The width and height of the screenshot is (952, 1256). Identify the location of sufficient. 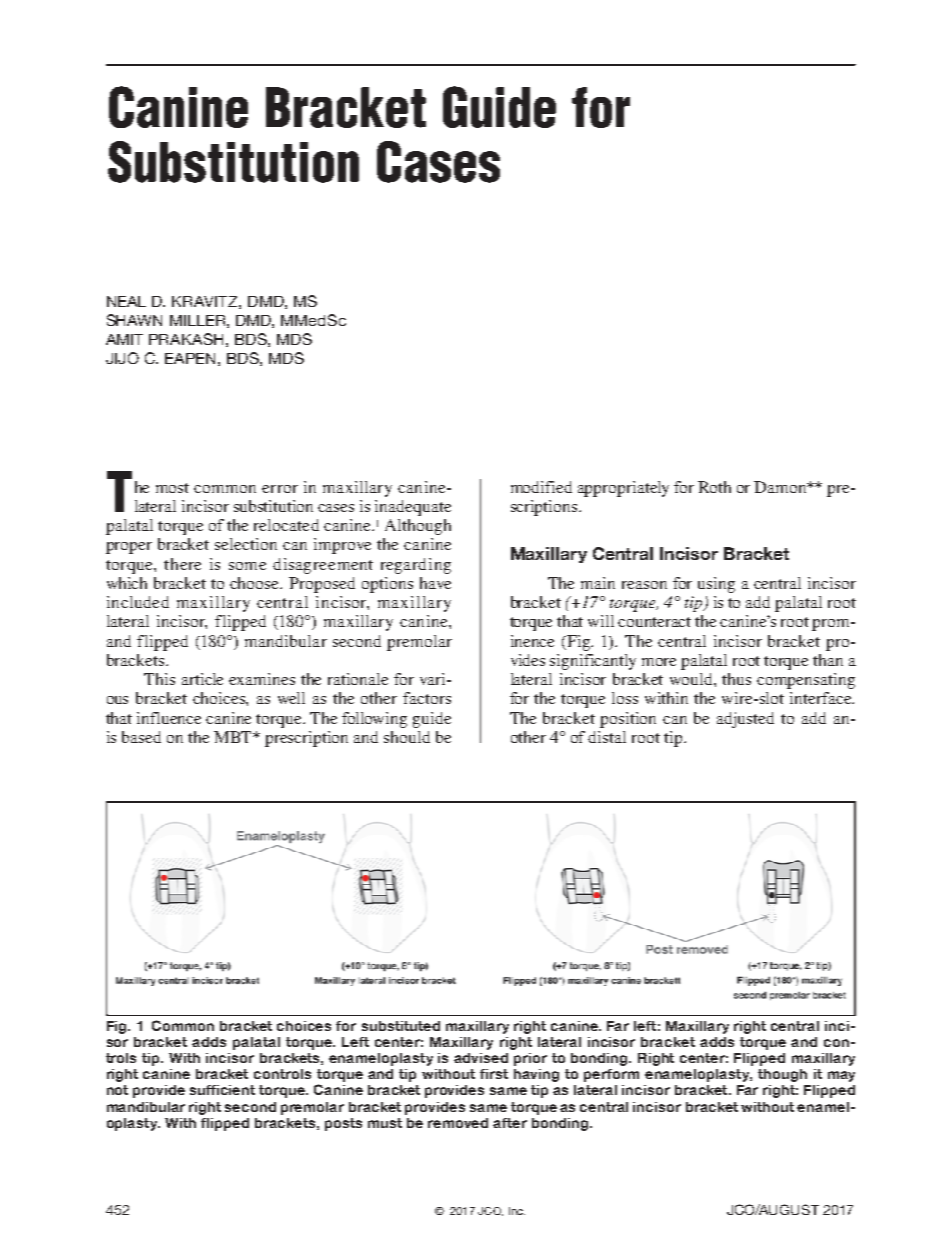
(222, 1090).
